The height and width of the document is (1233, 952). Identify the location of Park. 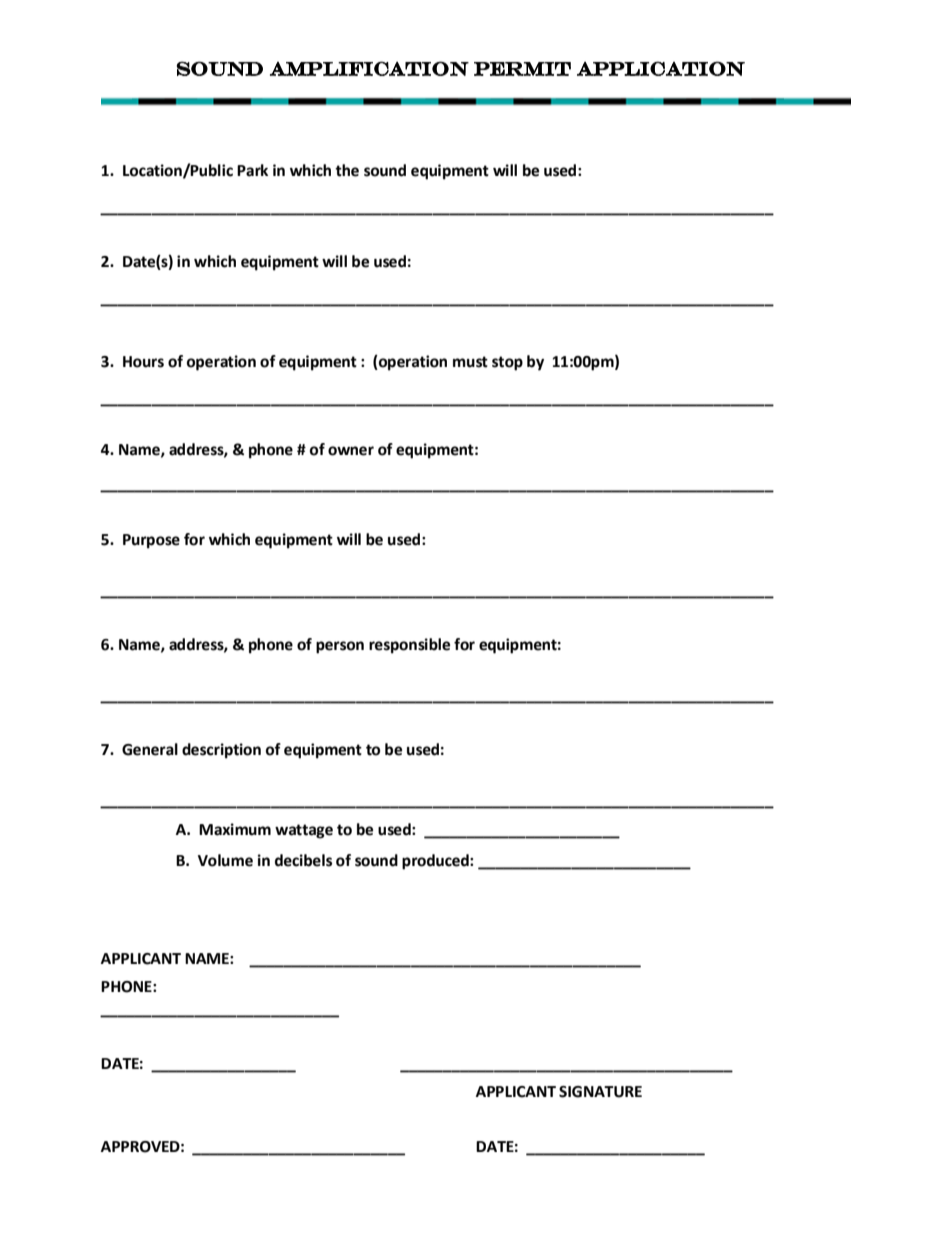
(252, 170).
